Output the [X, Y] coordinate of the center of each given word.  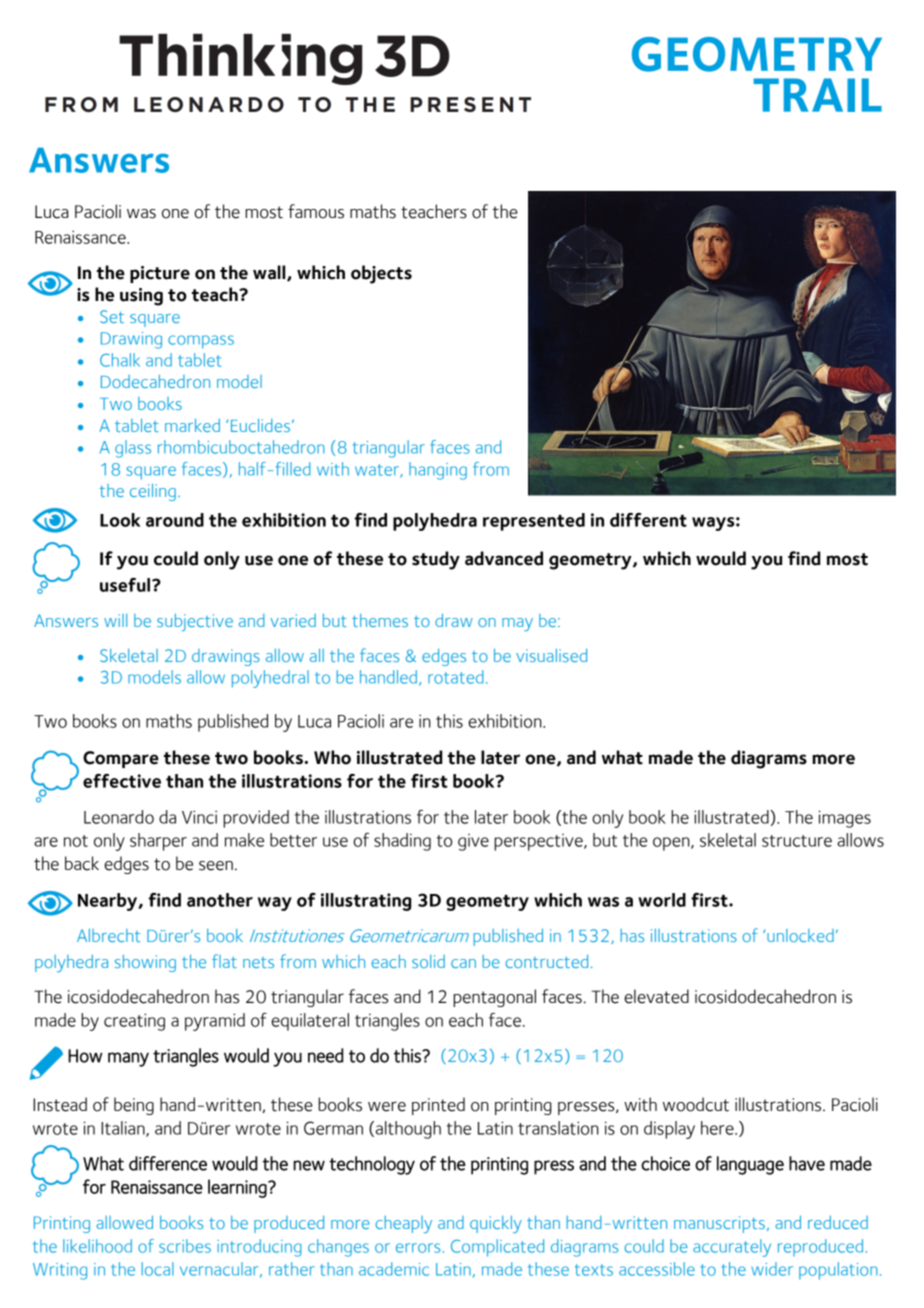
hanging [438, 471]
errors [418, 1248]
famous [316, 211]
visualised [551, 655]
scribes [185, 1246]
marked [192, 425]
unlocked [800, 935]
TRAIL [817, 95]
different [648, 520]
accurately [732, 1248]
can [463, 963]
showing [145, 963]
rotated [455, 677]
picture [160, 274]
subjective [195, 622]
